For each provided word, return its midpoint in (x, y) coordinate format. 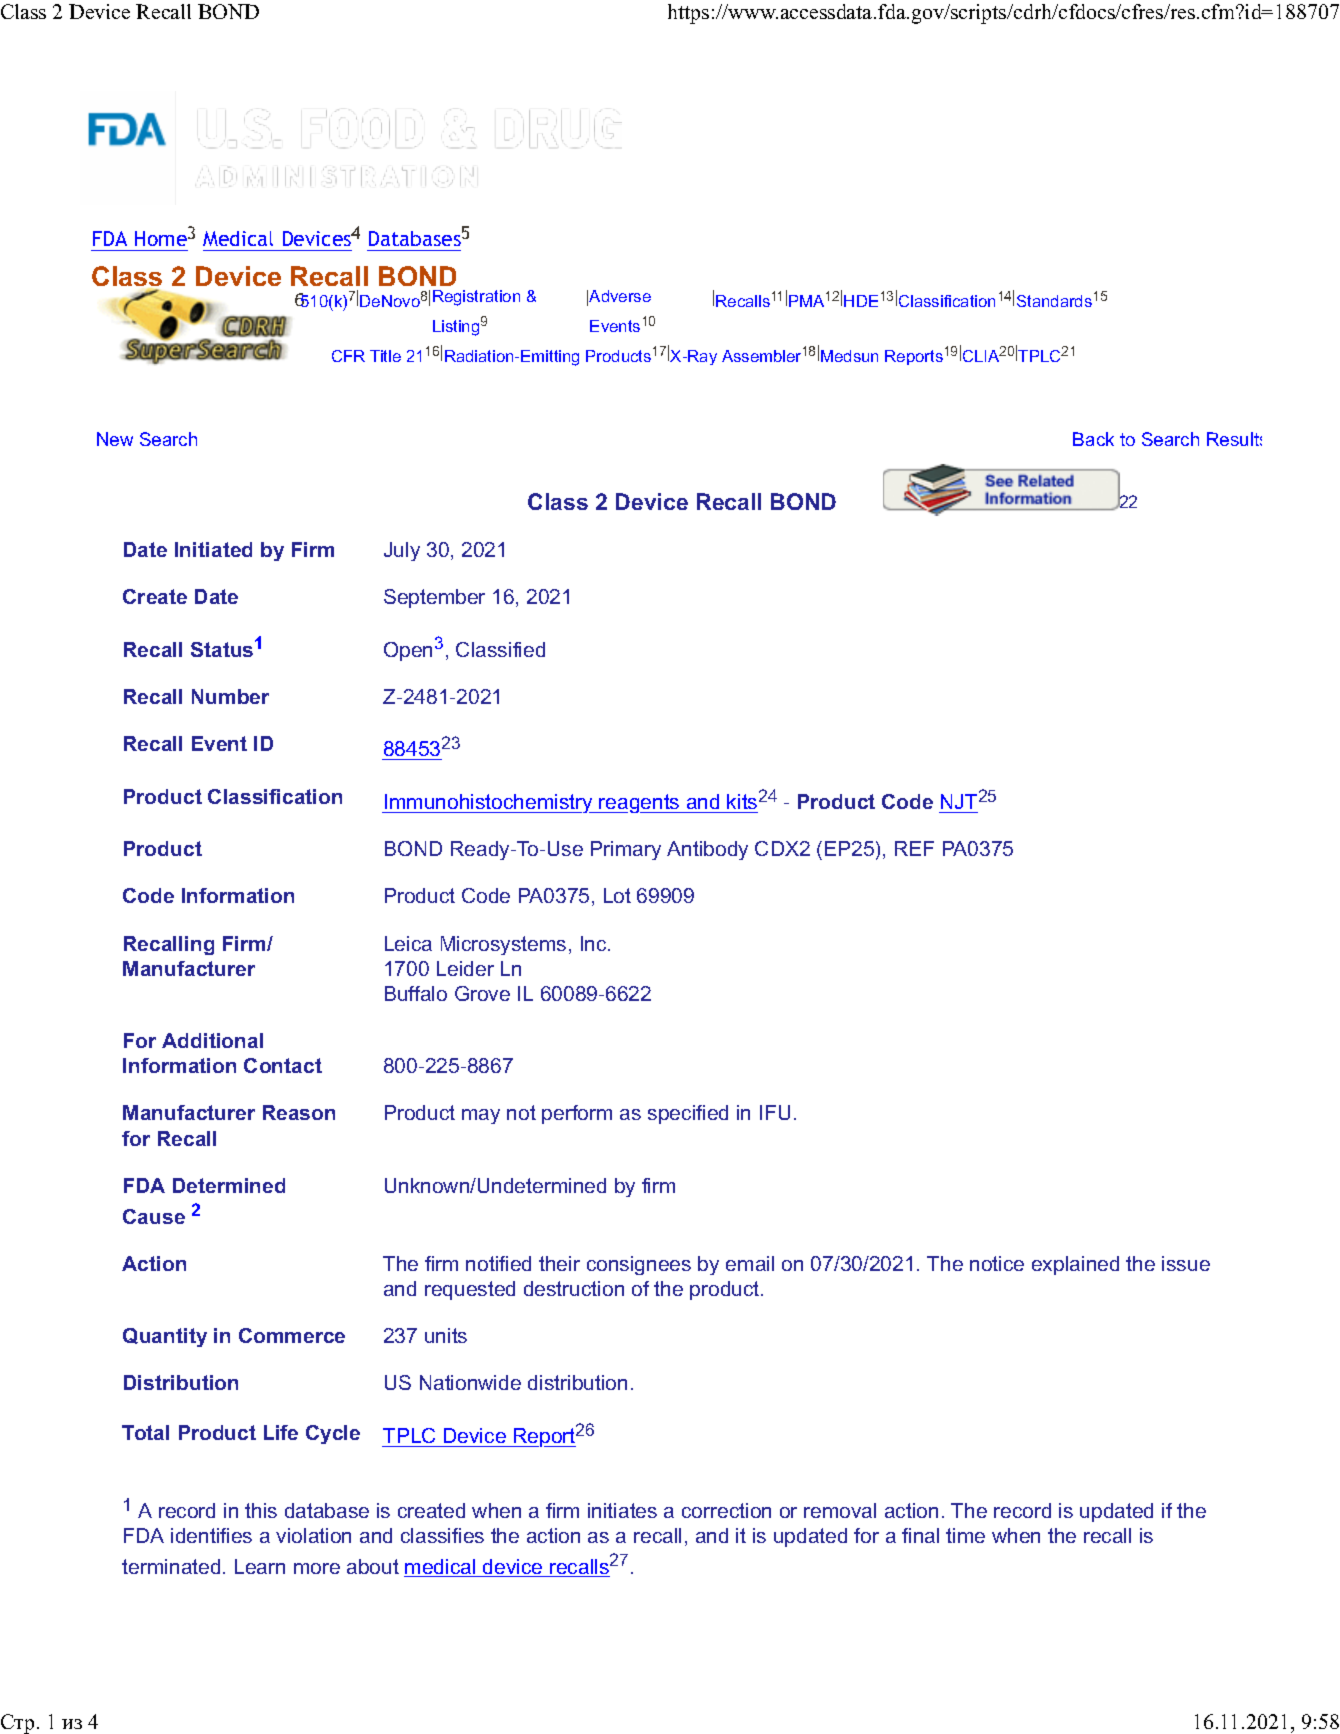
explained (1075, 1265)
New (115, 439)
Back (1093, 439)
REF (914, 848)
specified (688, 1114)
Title (385, 356)
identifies (211, 1535)
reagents (640, 803)
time (965, 1535)
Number (230, 696)
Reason (299, 1112)
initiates (622, 1510)
